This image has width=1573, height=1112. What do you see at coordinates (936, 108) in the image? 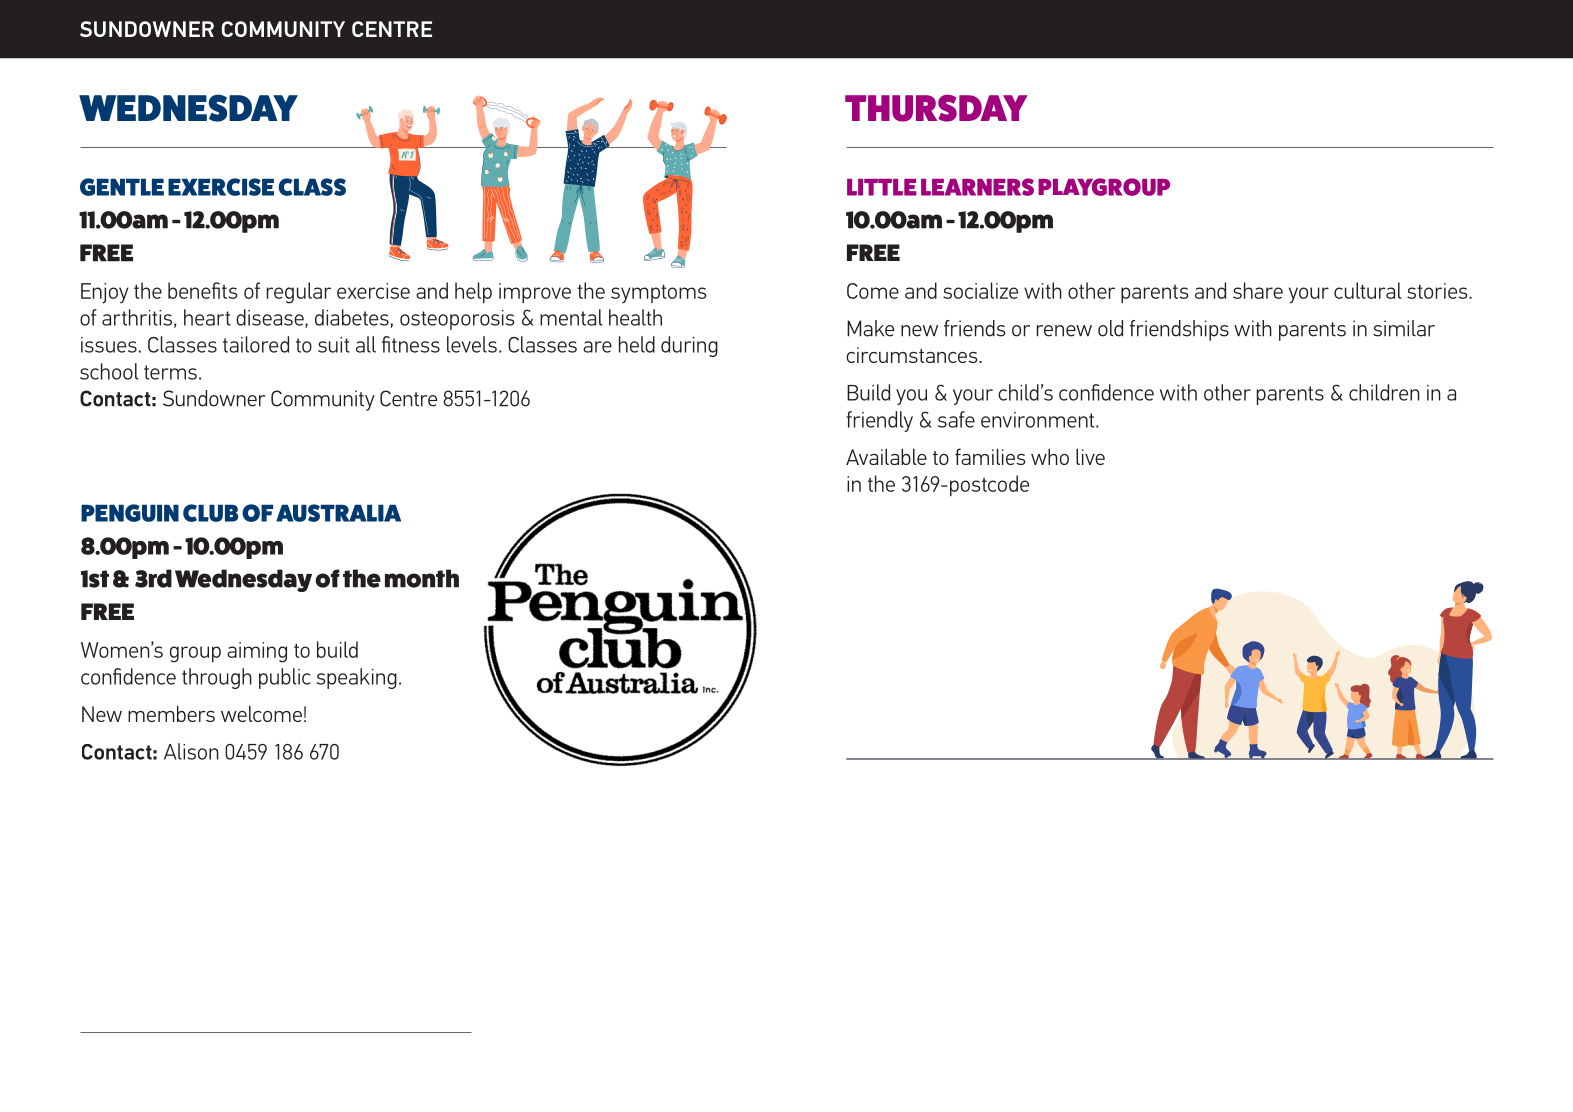
I see `THURSDAY` at bounding box center [936, 108].
